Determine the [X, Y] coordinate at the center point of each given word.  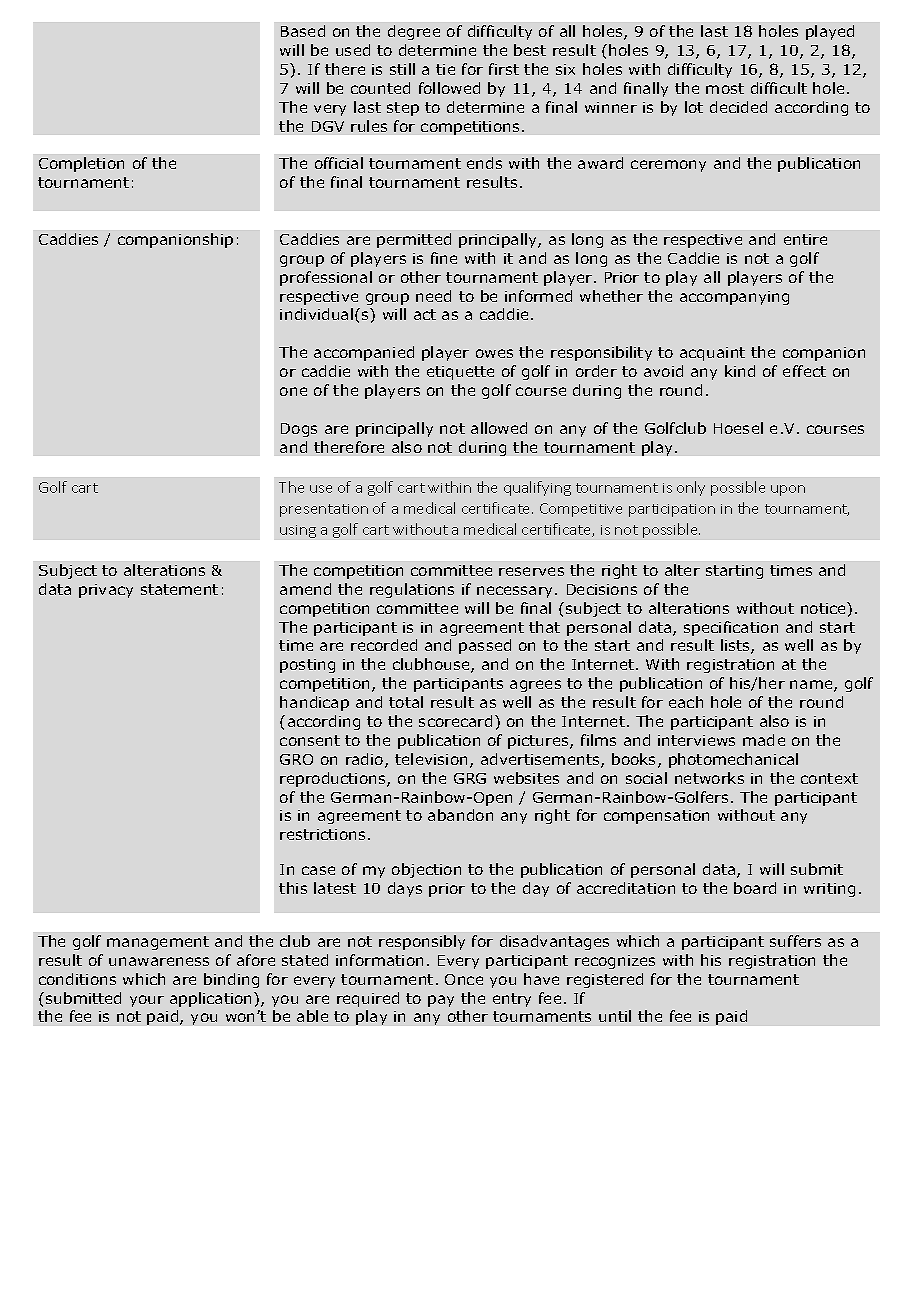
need [433, 296]
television [431, 759]
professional [326, 278]
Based [303, 31]
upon [788, 490]
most [725, 88]
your [147, 1001]
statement [179, 589]
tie [445, 69]
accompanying [734, 298]
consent [310, 740]
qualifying [537, 488]
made [764, 740]
